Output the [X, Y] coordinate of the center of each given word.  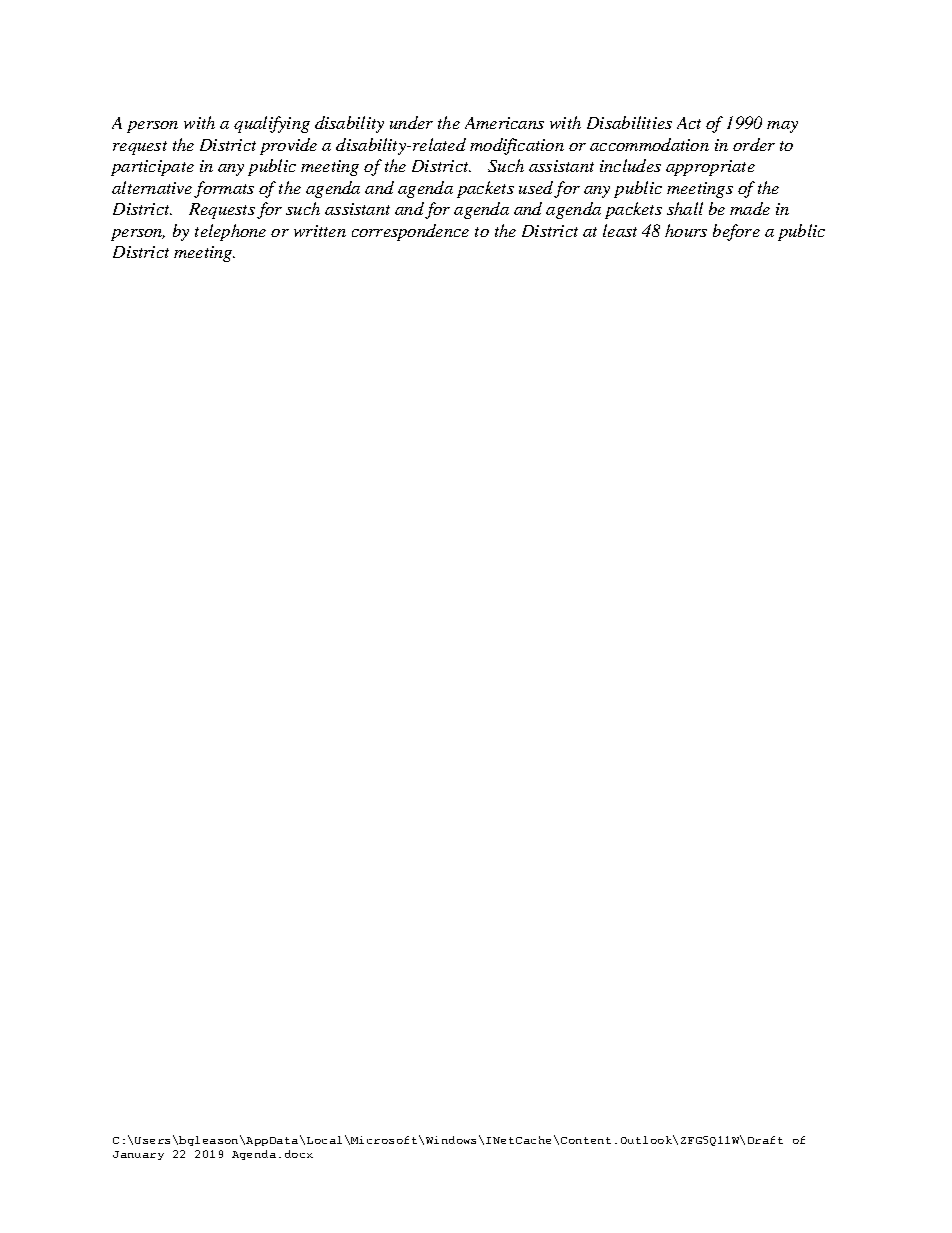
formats [224, 189]
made [750, 208]
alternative [152, 187]
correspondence [410, 232]
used [536, 187]
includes [630, 165]
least [620, 230]
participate [152, 168]
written [320, 231]
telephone [230, 232]
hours [686, 230]
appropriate [710, 168]
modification [517, 146]
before [736, 232]
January [138, 1155]
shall [685, 208]
